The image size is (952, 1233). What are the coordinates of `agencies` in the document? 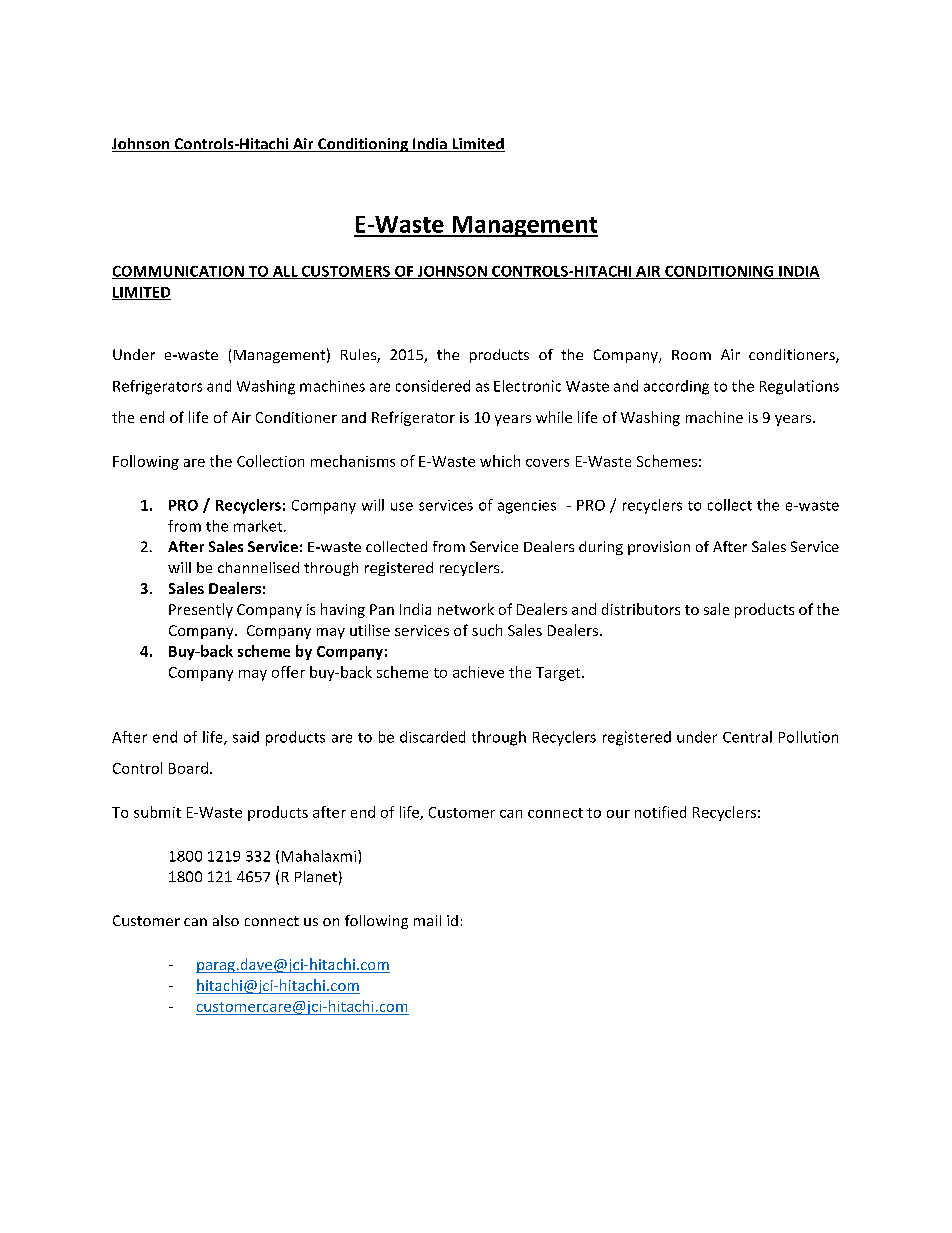 It's located at (527, 507).
